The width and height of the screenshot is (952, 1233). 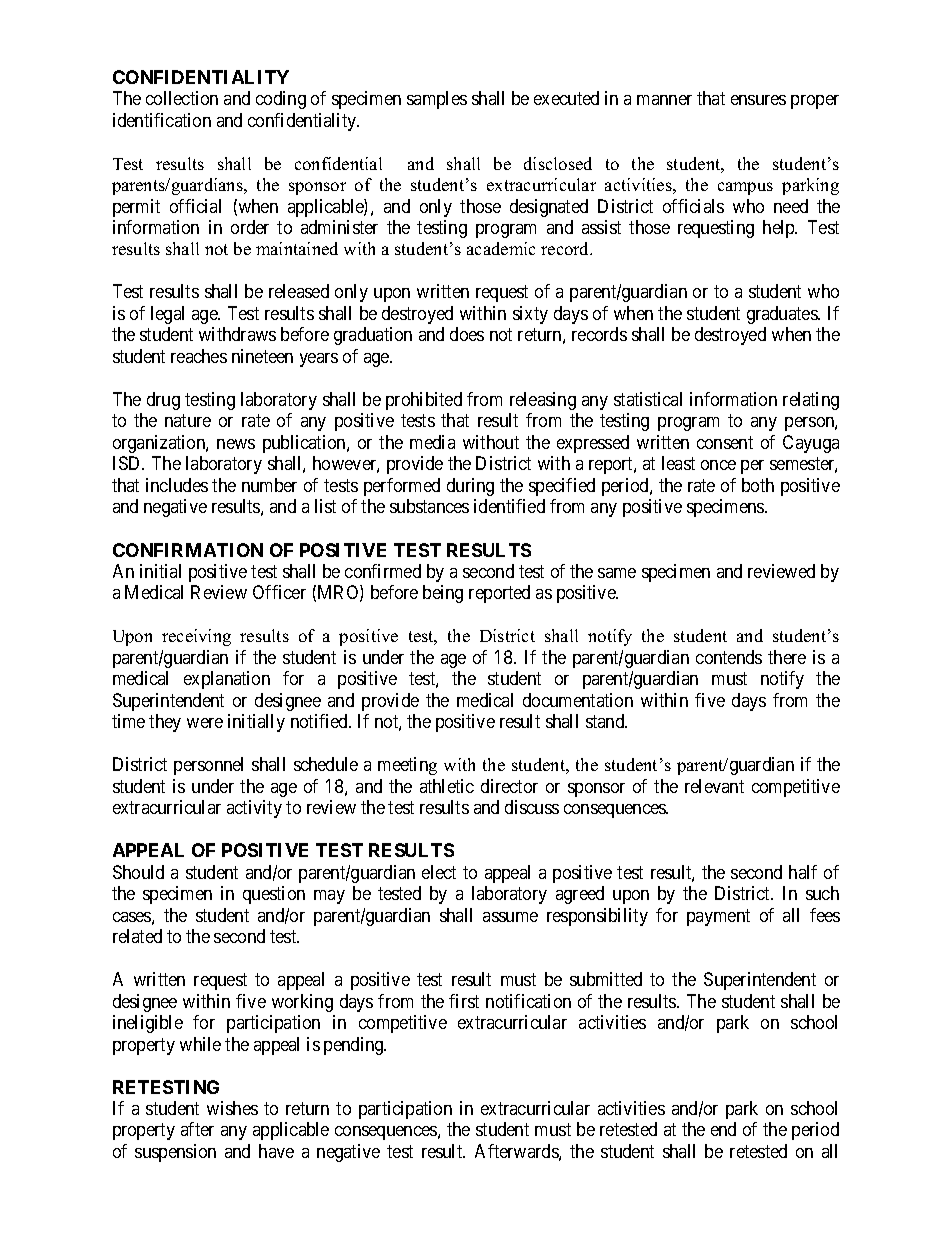 I want to click on relevant, so click(x=714, y=786).
